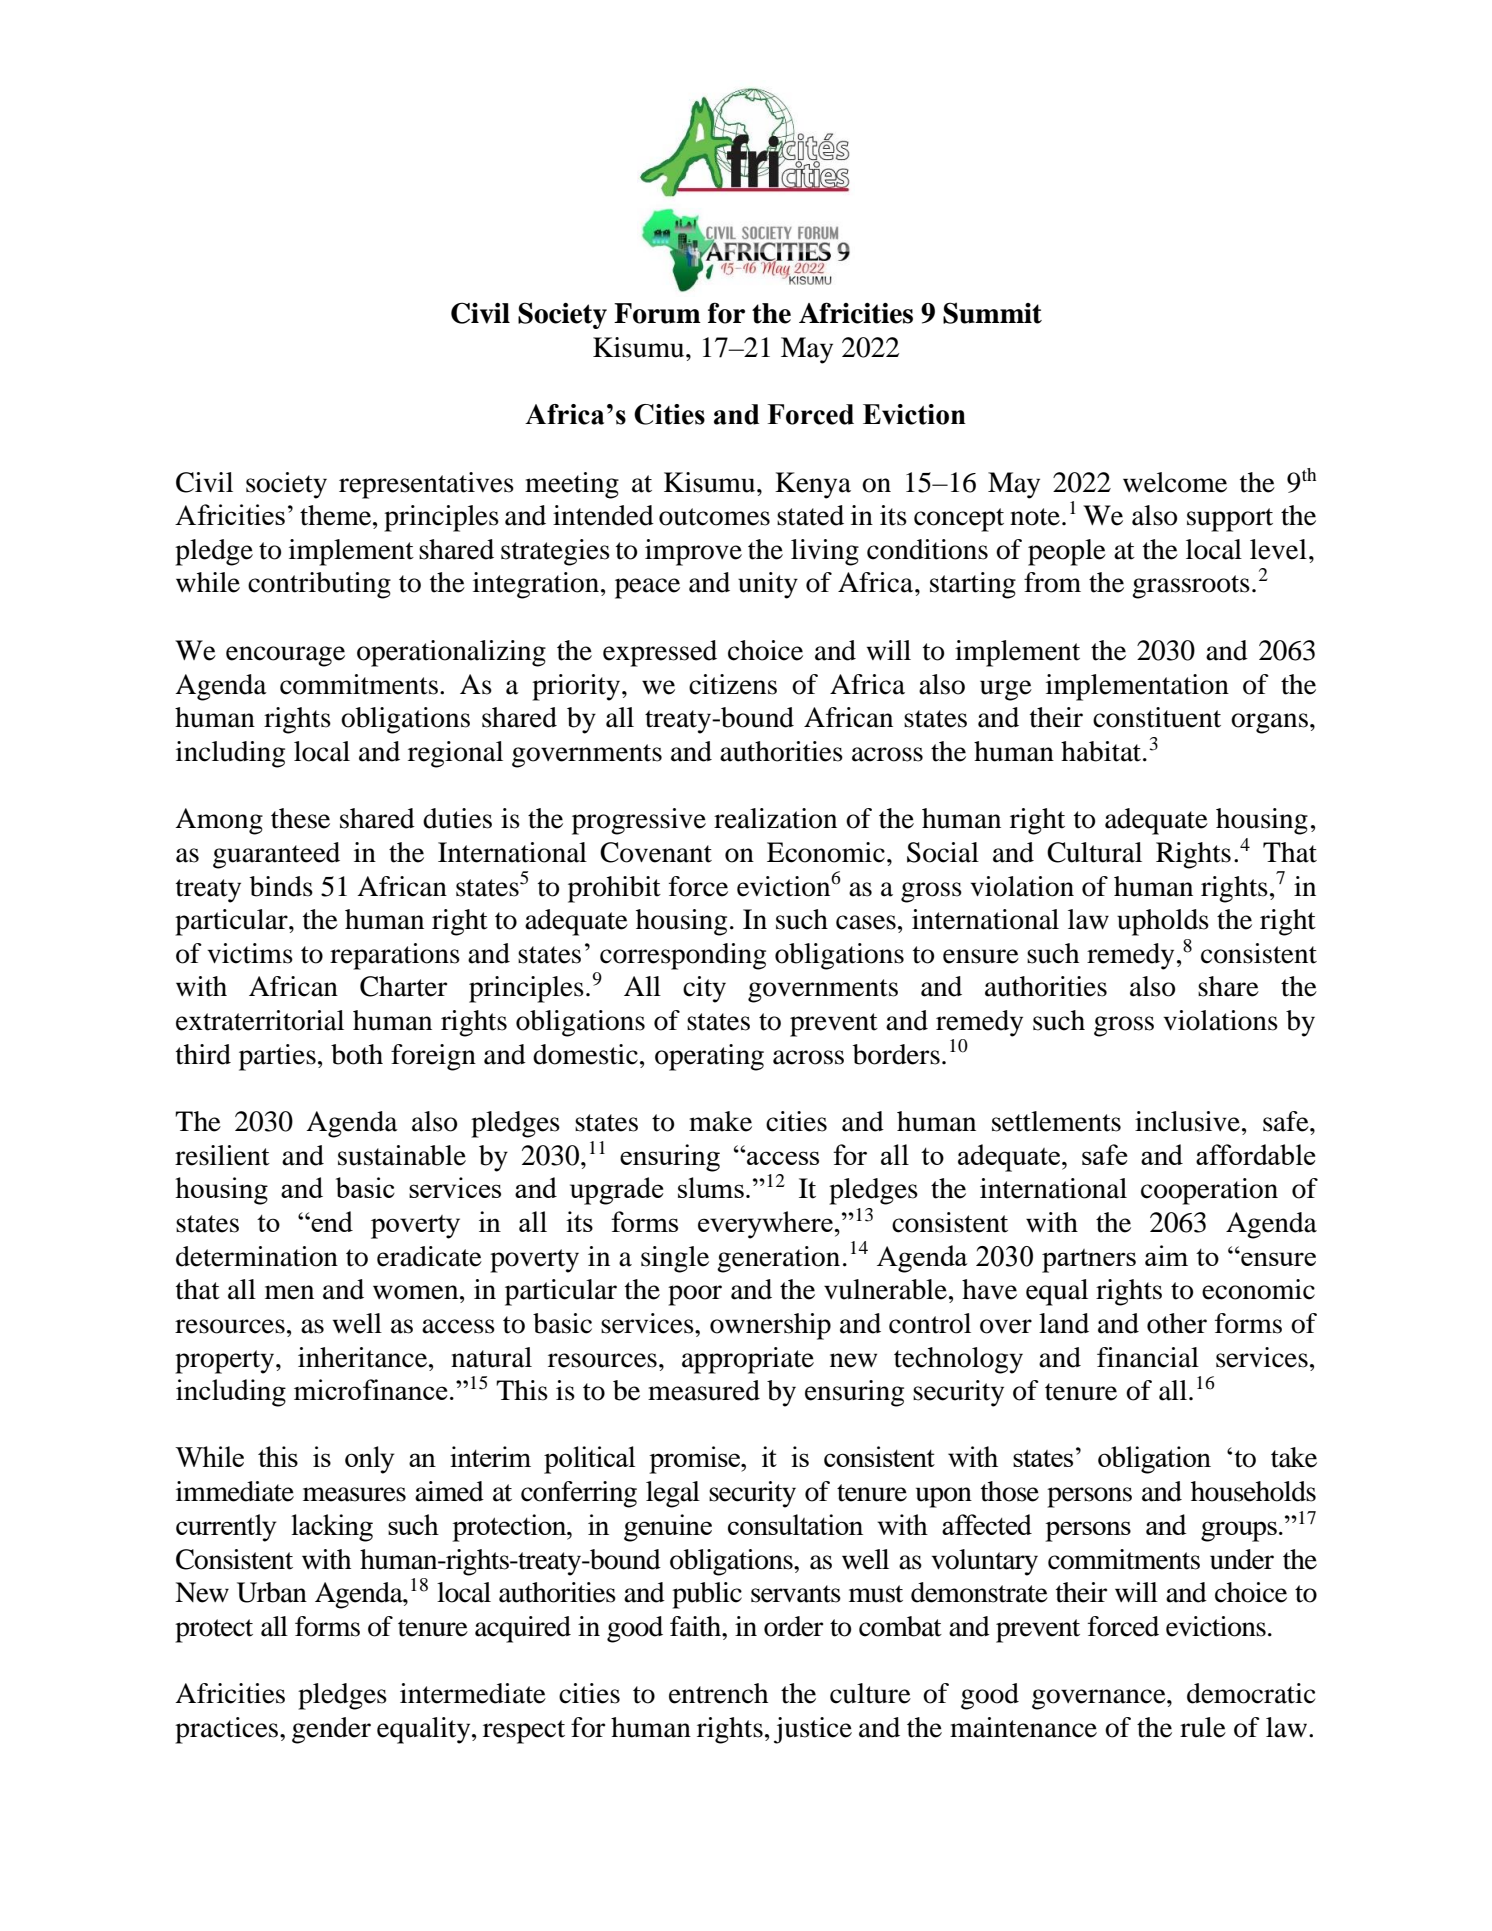 The height and width of the screenshot is (1931, 1492). What do you see at coordinates (426, 485) in the screenshot?
I see `representatives` at bounding box center [426, 485].
